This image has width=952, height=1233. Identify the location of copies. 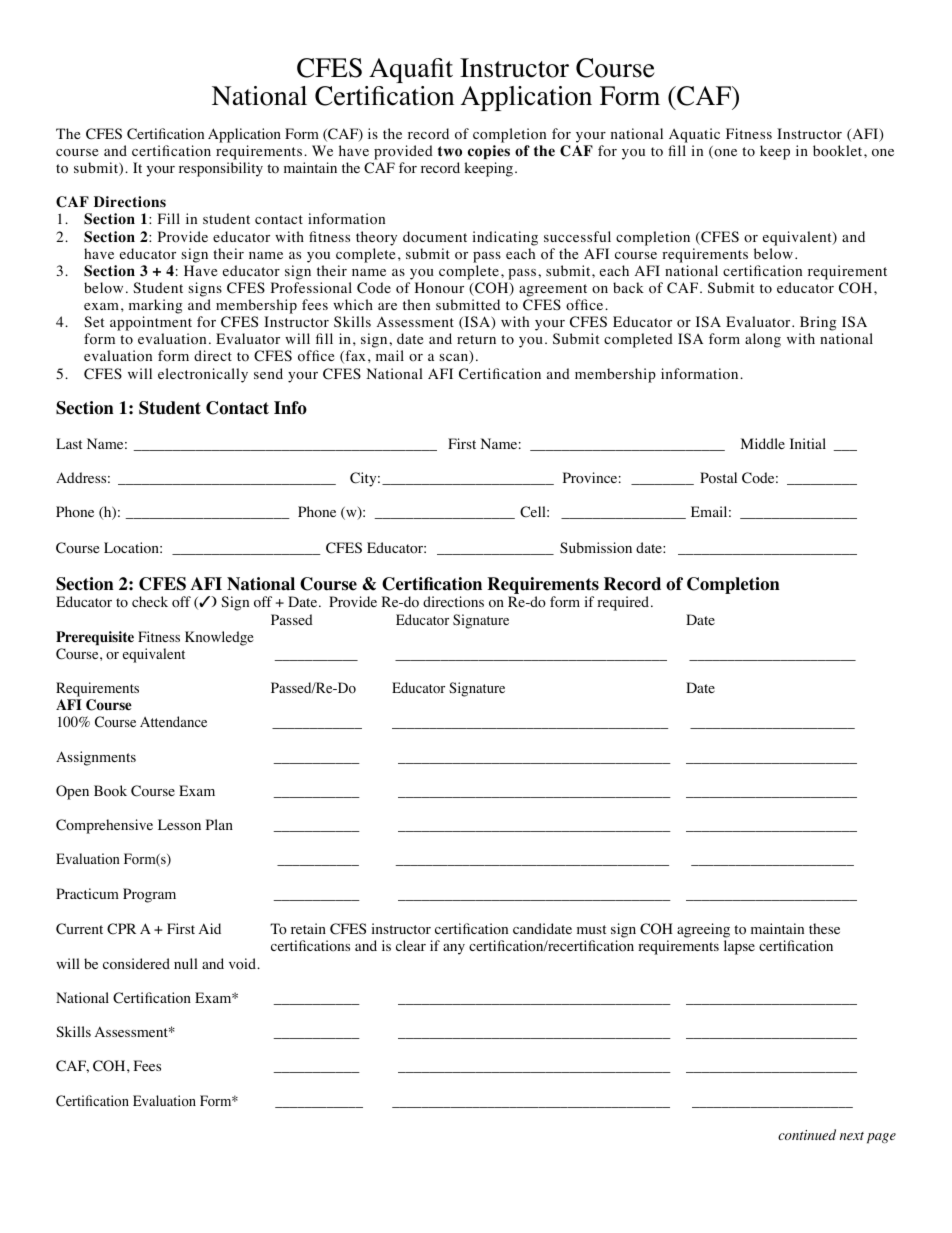
(489, 152).
